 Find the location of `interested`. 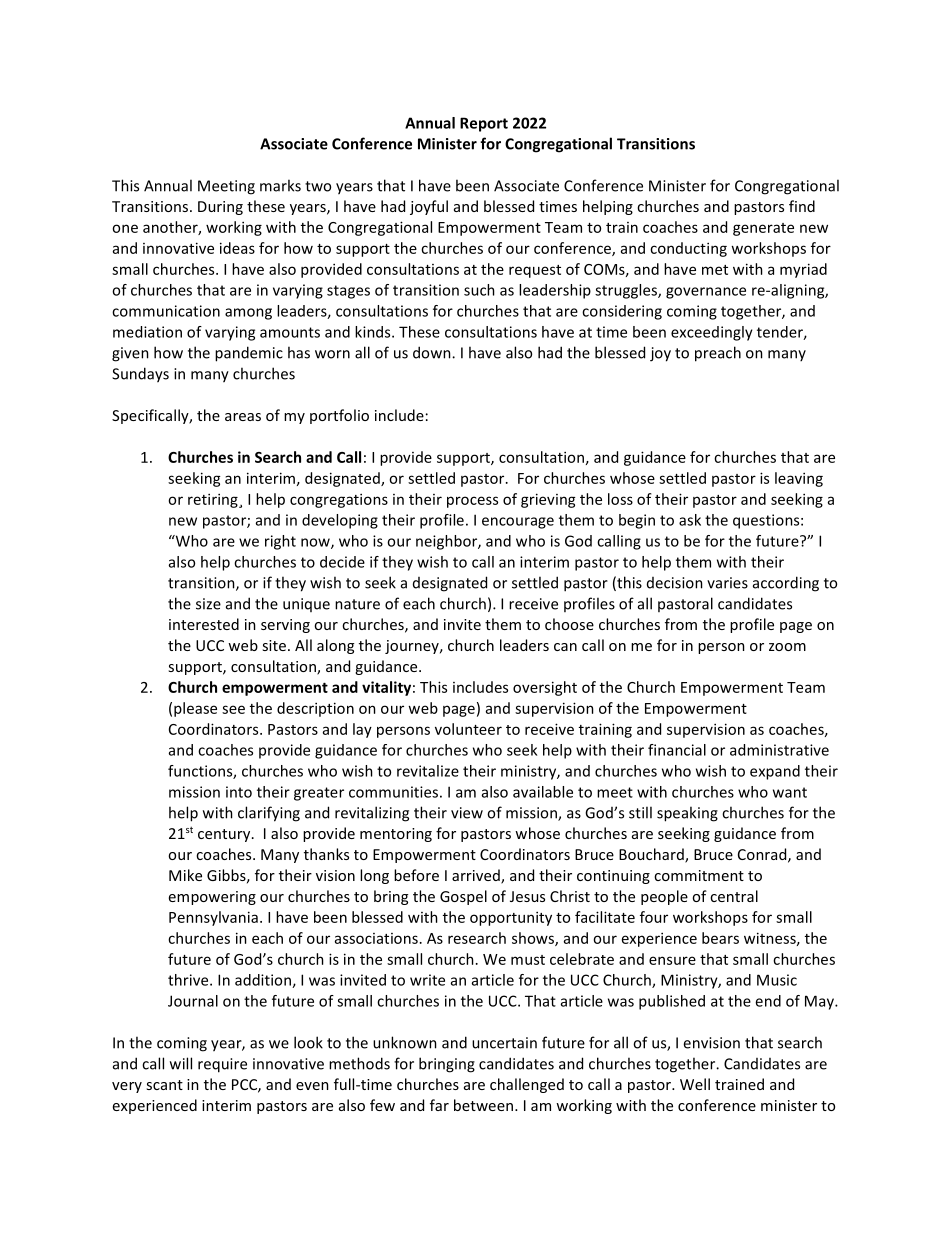

interested is located at coordinates (204, 624).
